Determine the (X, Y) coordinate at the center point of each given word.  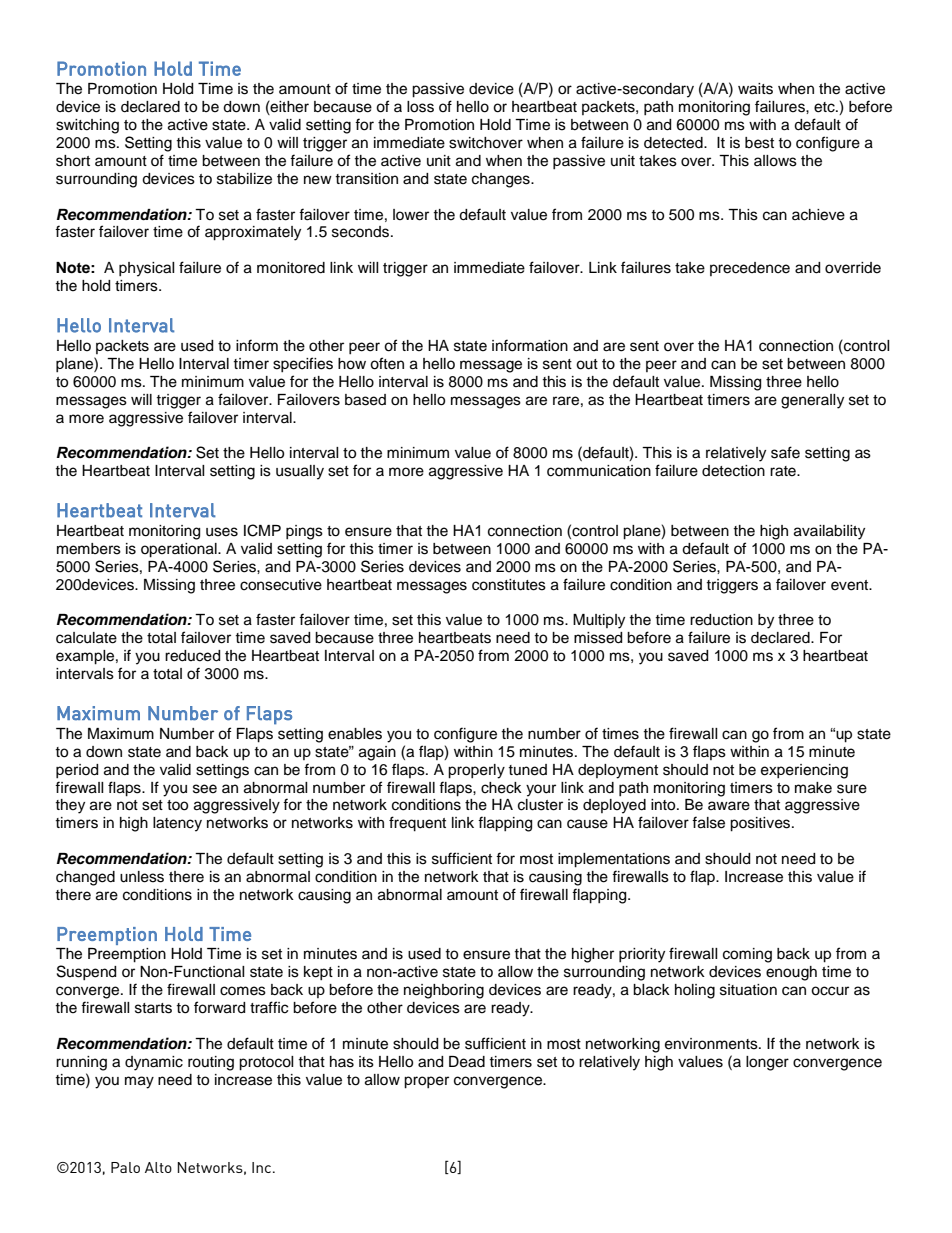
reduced (192, 656)
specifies (303, 364)
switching (87, 126)
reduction (721, 620)
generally (812, 401)
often (387, 363)
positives (761, 824)
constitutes (509, 585)
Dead (467, 1062)
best (759, 143)
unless (142, 877)
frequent (417, 824)
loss (420, 107)
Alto (158, 1167)
